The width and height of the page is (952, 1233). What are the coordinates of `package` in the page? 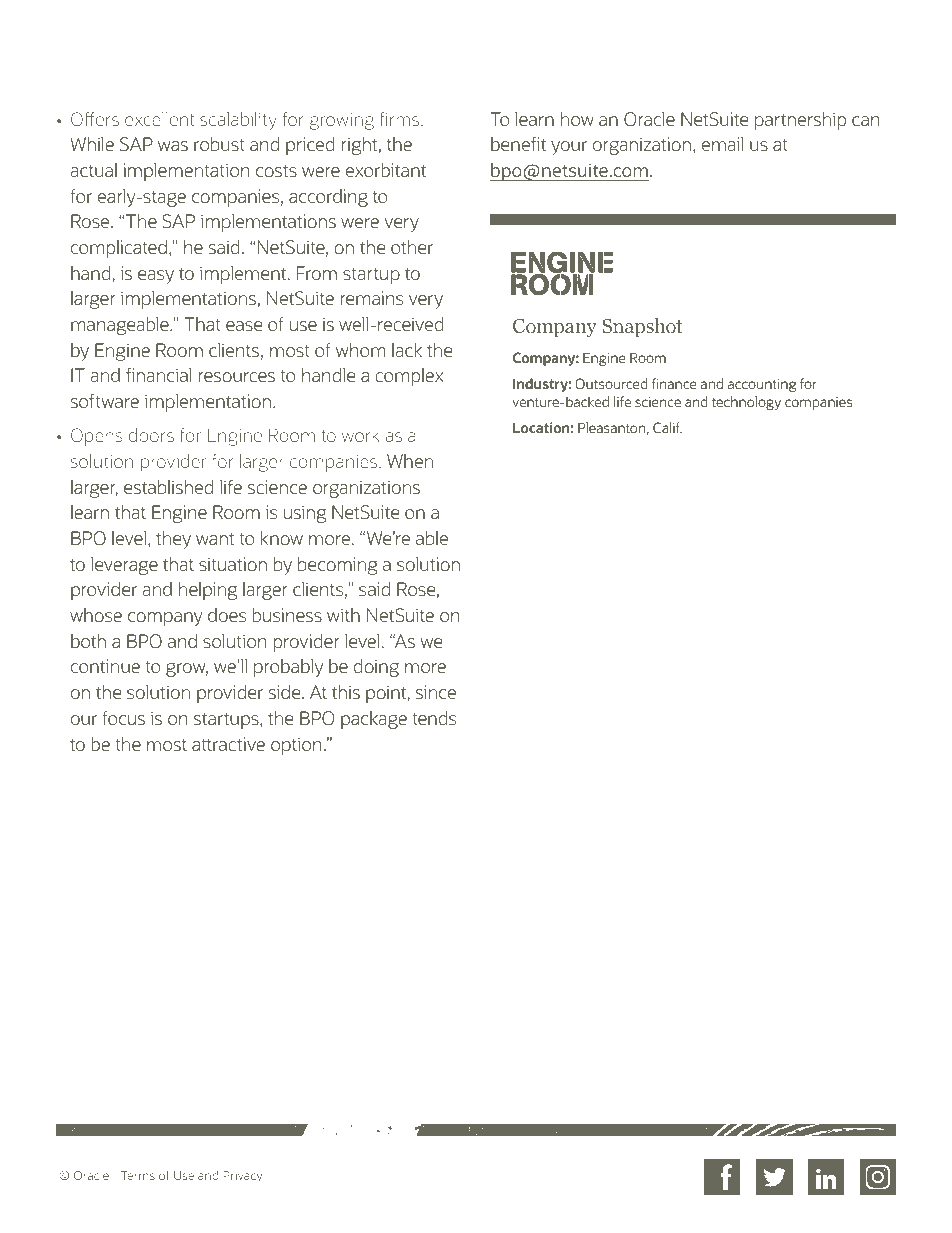 It's located at (374, 720).
